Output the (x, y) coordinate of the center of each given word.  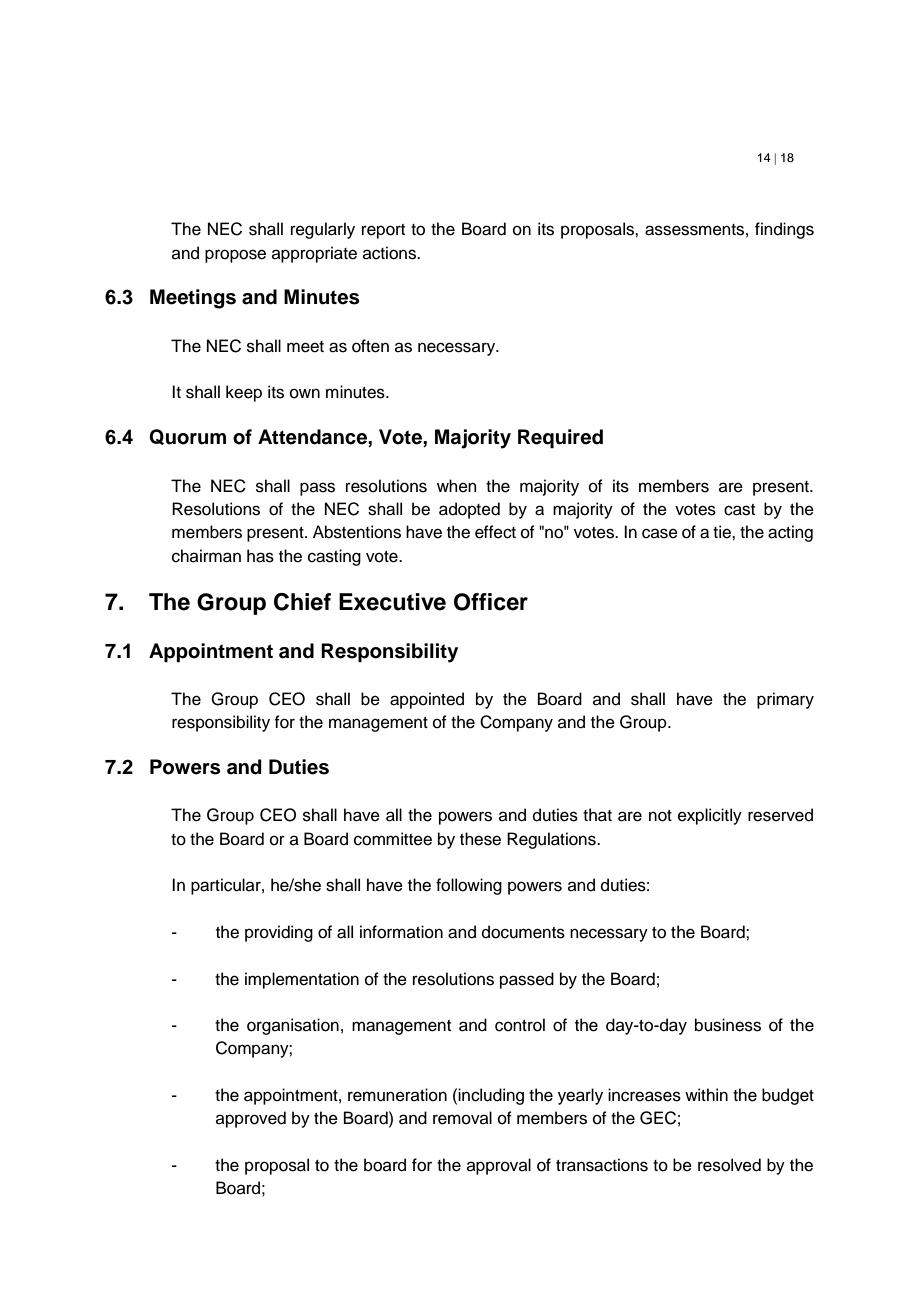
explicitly (710, 816)
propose (235, 256)
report (383, 231)
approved (251, 1119)
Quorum (187, 437)
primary (785, 700)
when (457, 486)
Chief (302, 602)
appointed (427, 700)
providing (279, 933)
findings (784, 230)
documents (523, 932)
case (660, 533)
